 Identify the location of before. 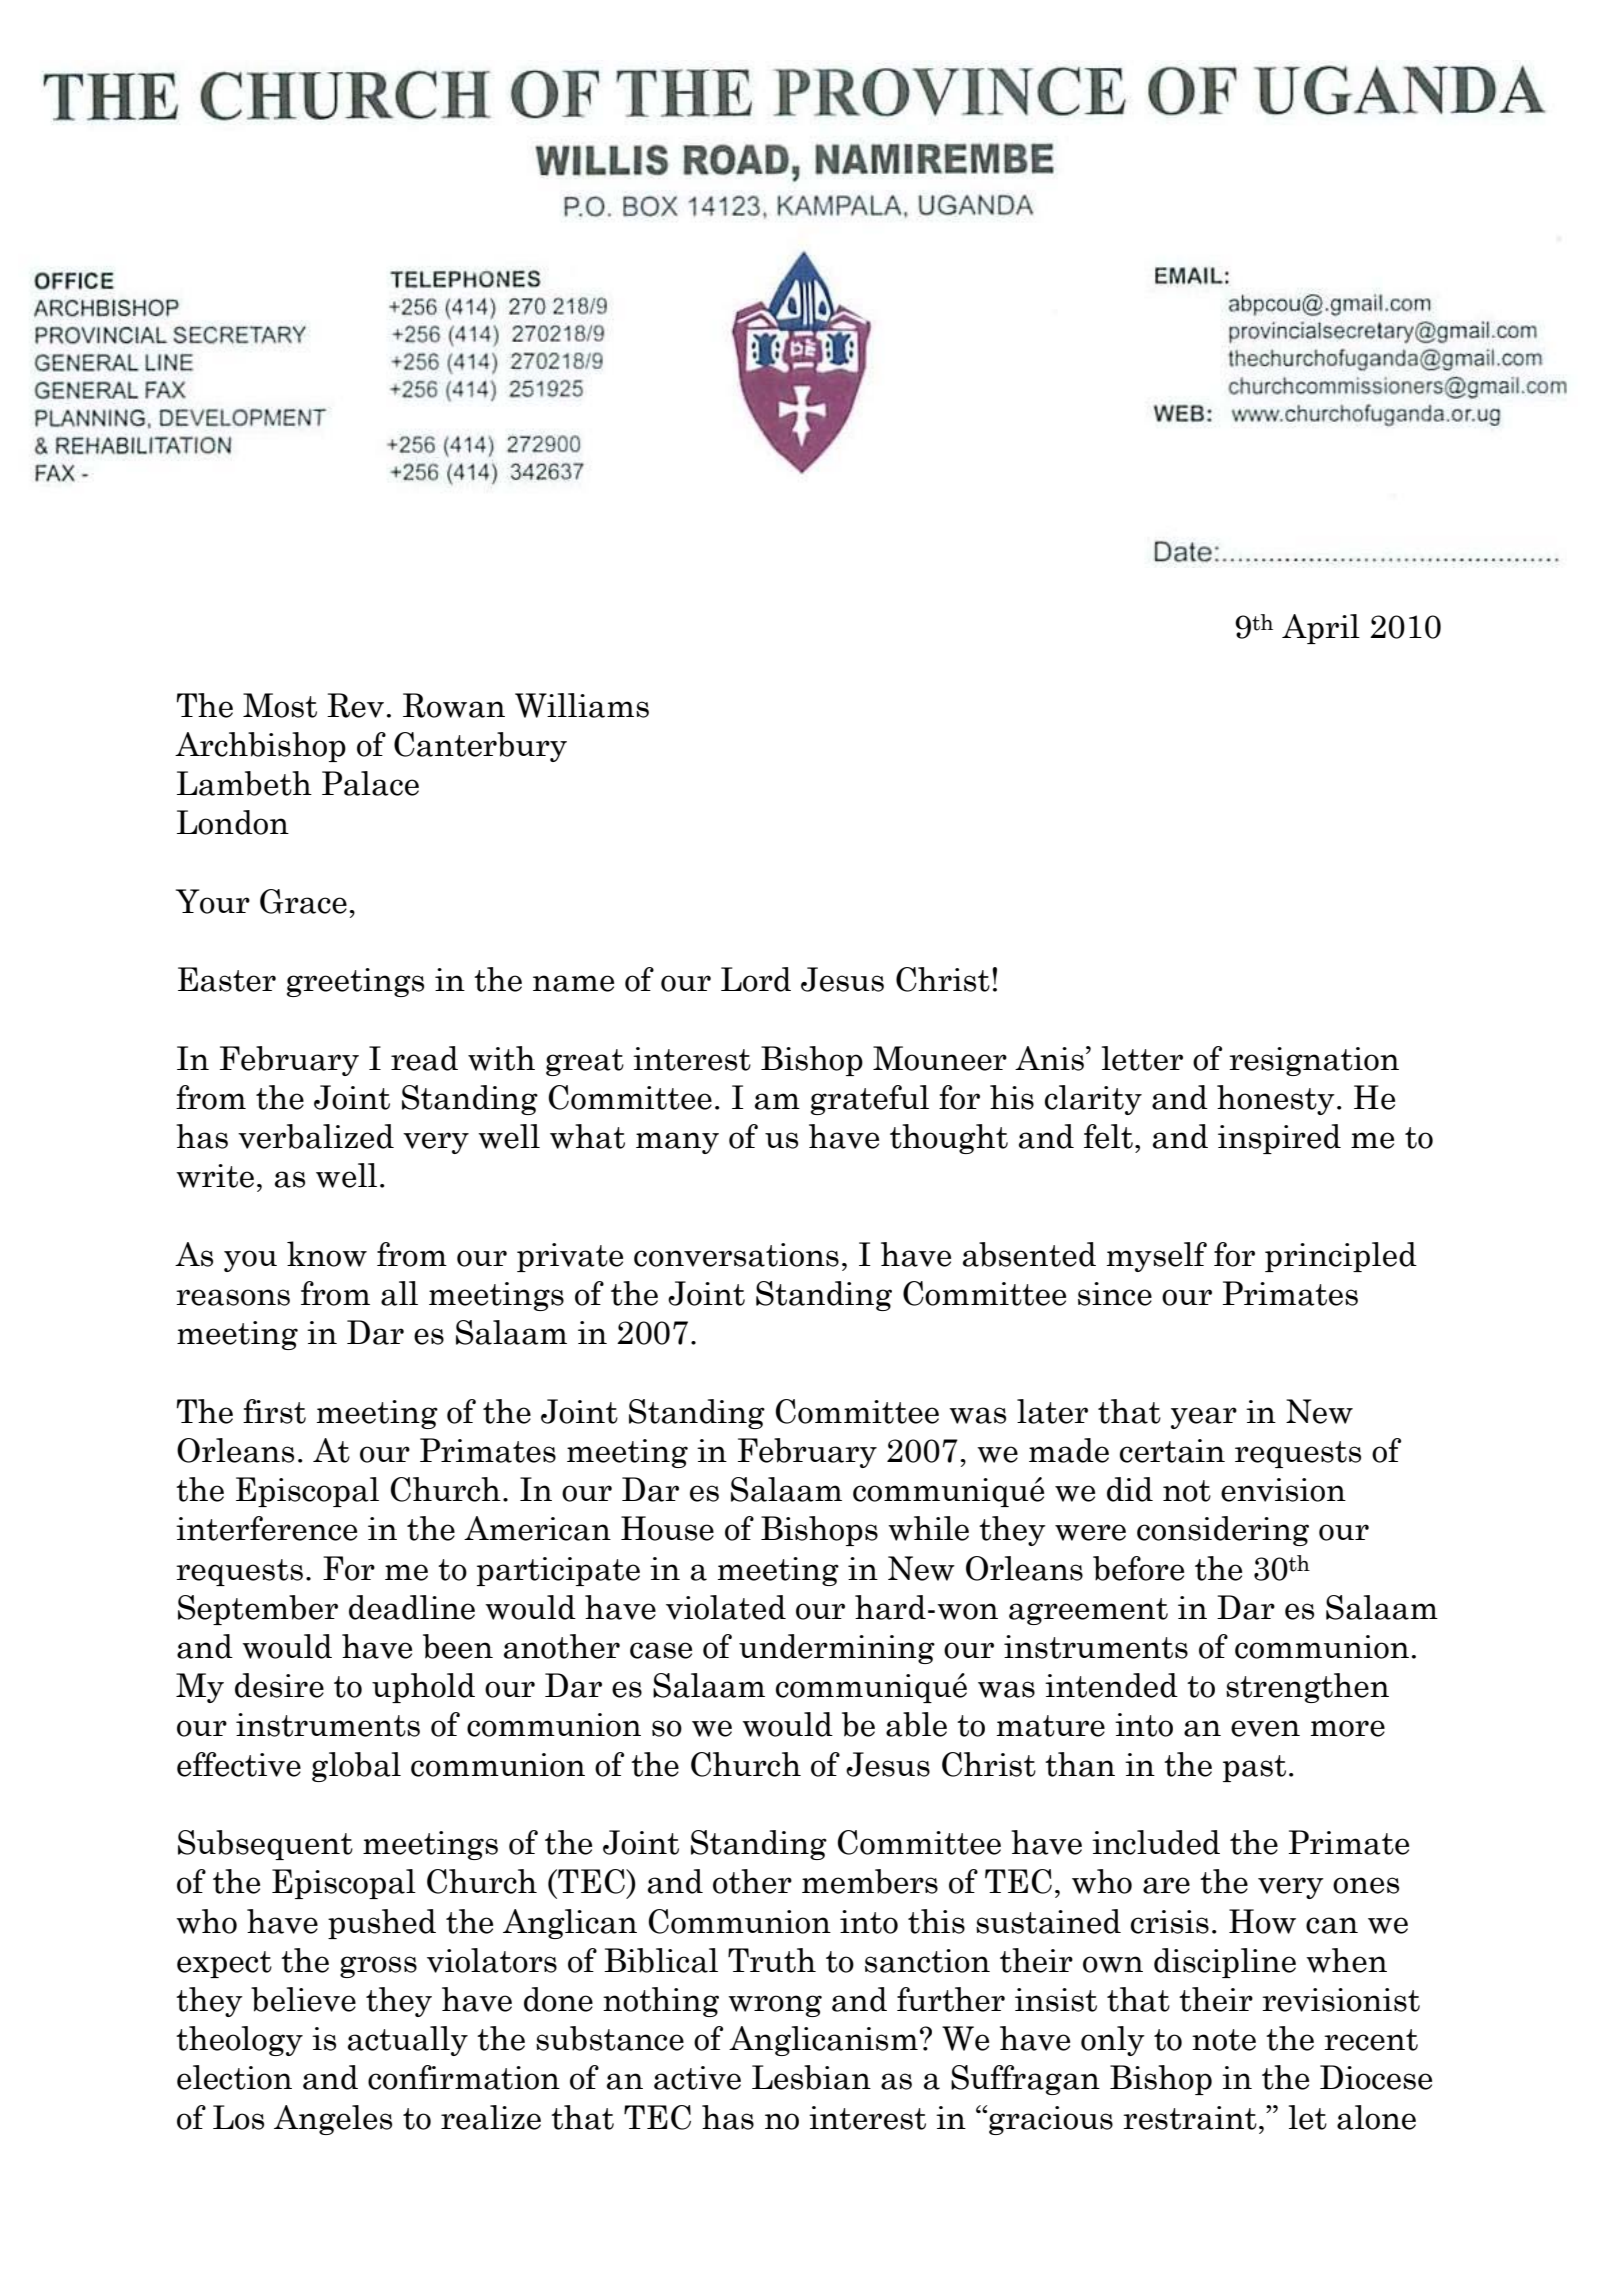
(1138, 1568).
